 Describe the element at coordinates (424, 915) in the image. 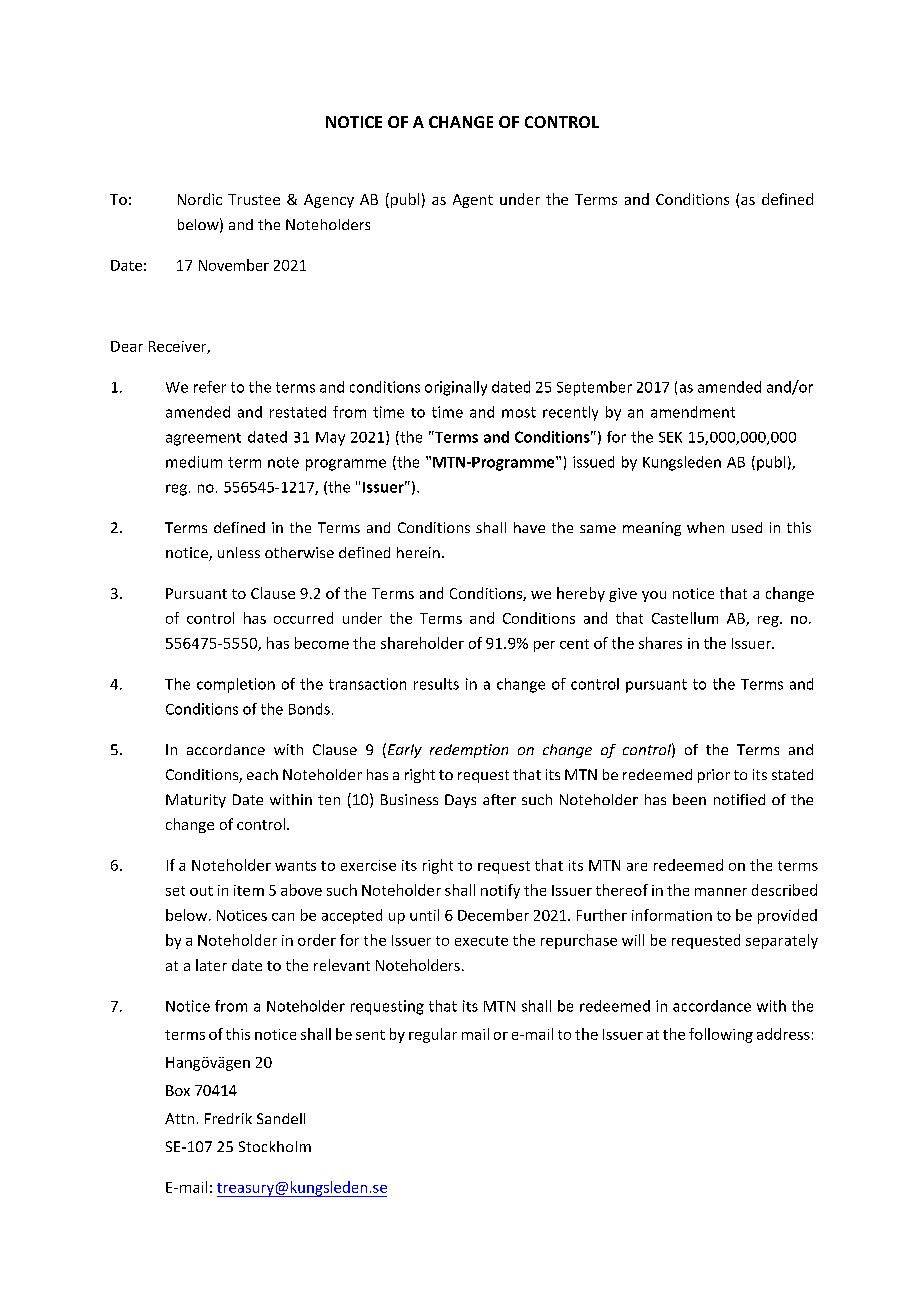

I see `until` at that location.
